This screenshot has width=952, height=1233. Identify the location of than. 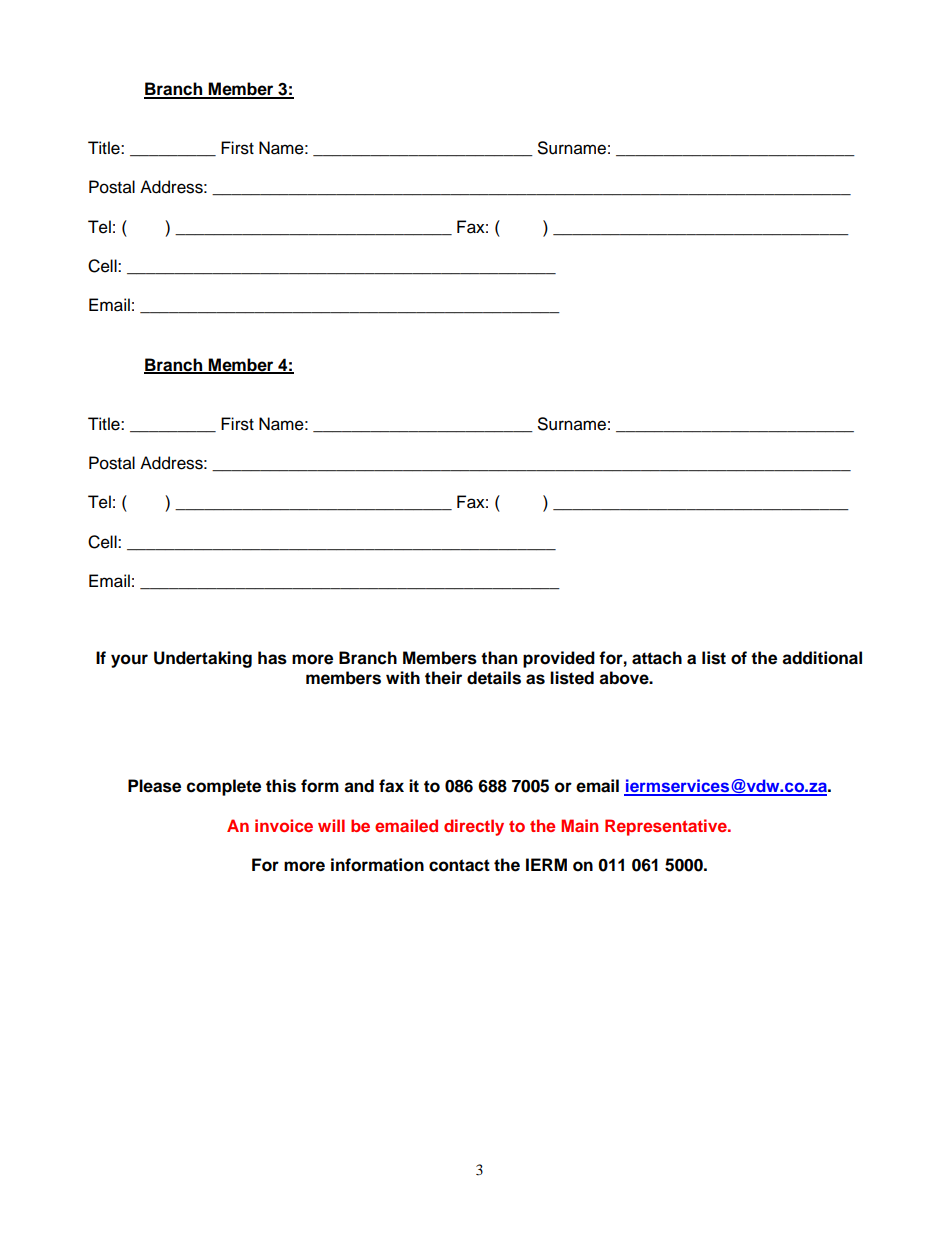
(499, 658).
